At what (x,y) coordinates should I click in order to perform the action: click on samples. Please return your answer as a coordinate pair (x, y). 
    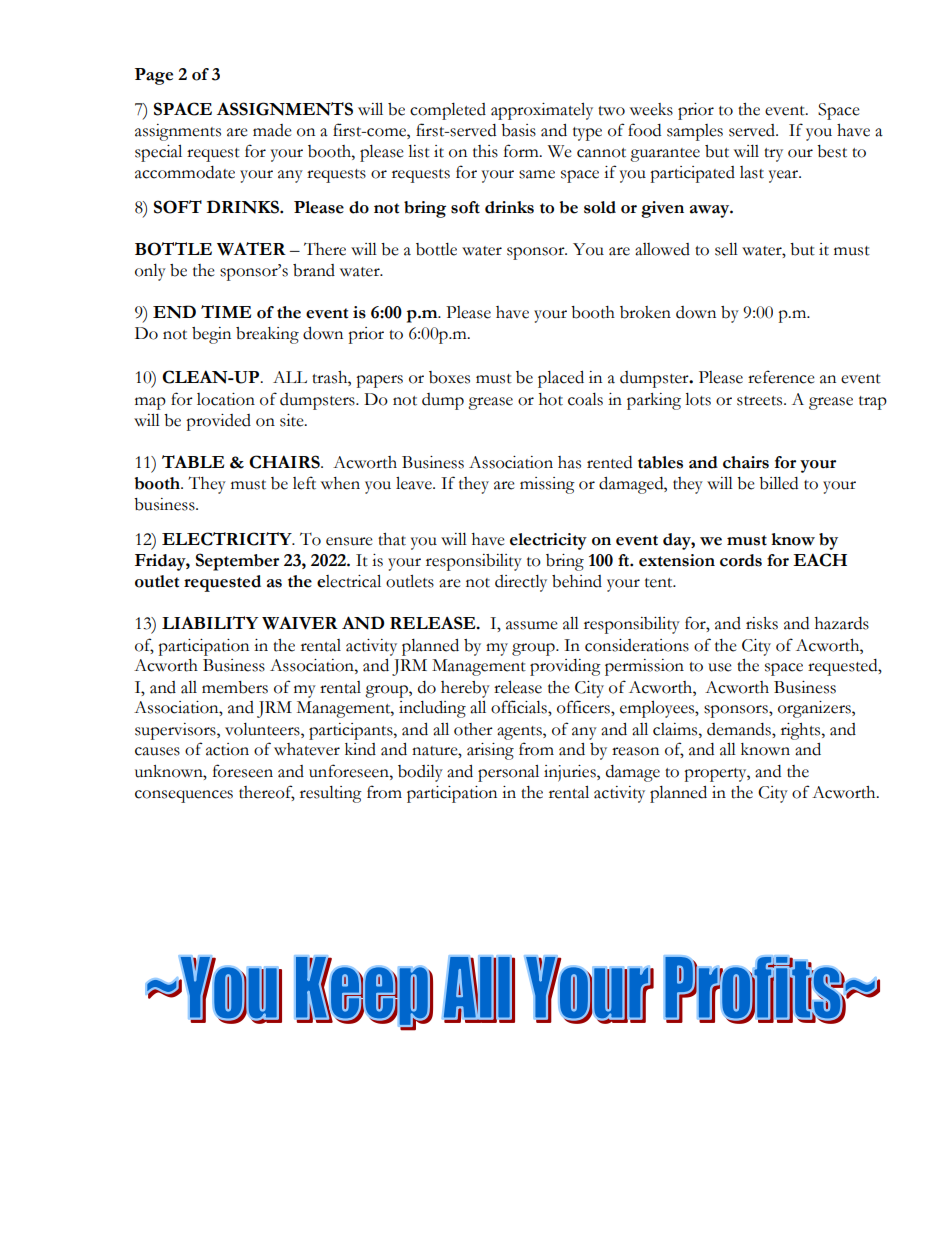
    Looking at the image, I should click on (695, 132).
